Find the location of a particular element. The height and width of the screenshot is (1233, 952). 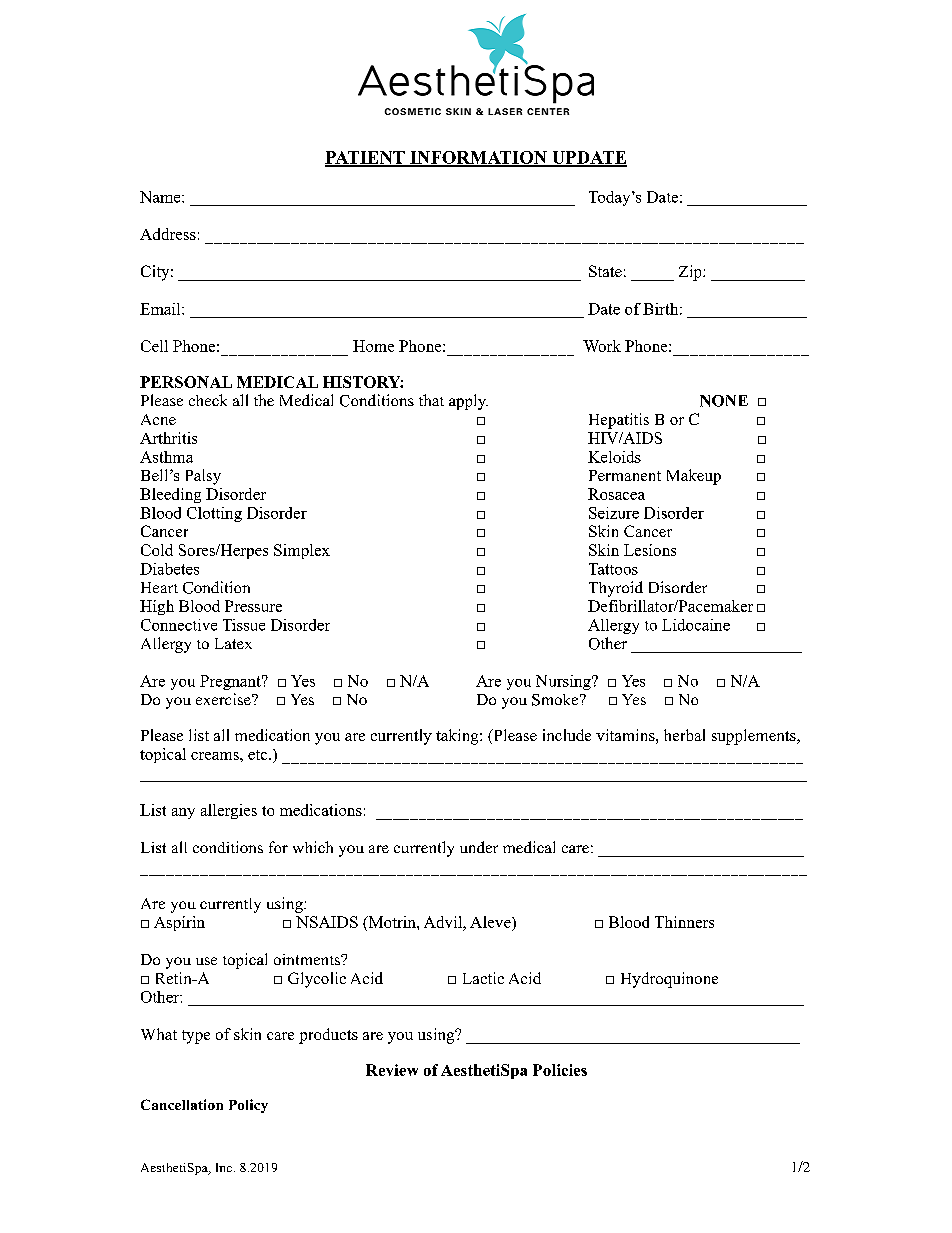

Policy is located at coordinates (248, 1106).
